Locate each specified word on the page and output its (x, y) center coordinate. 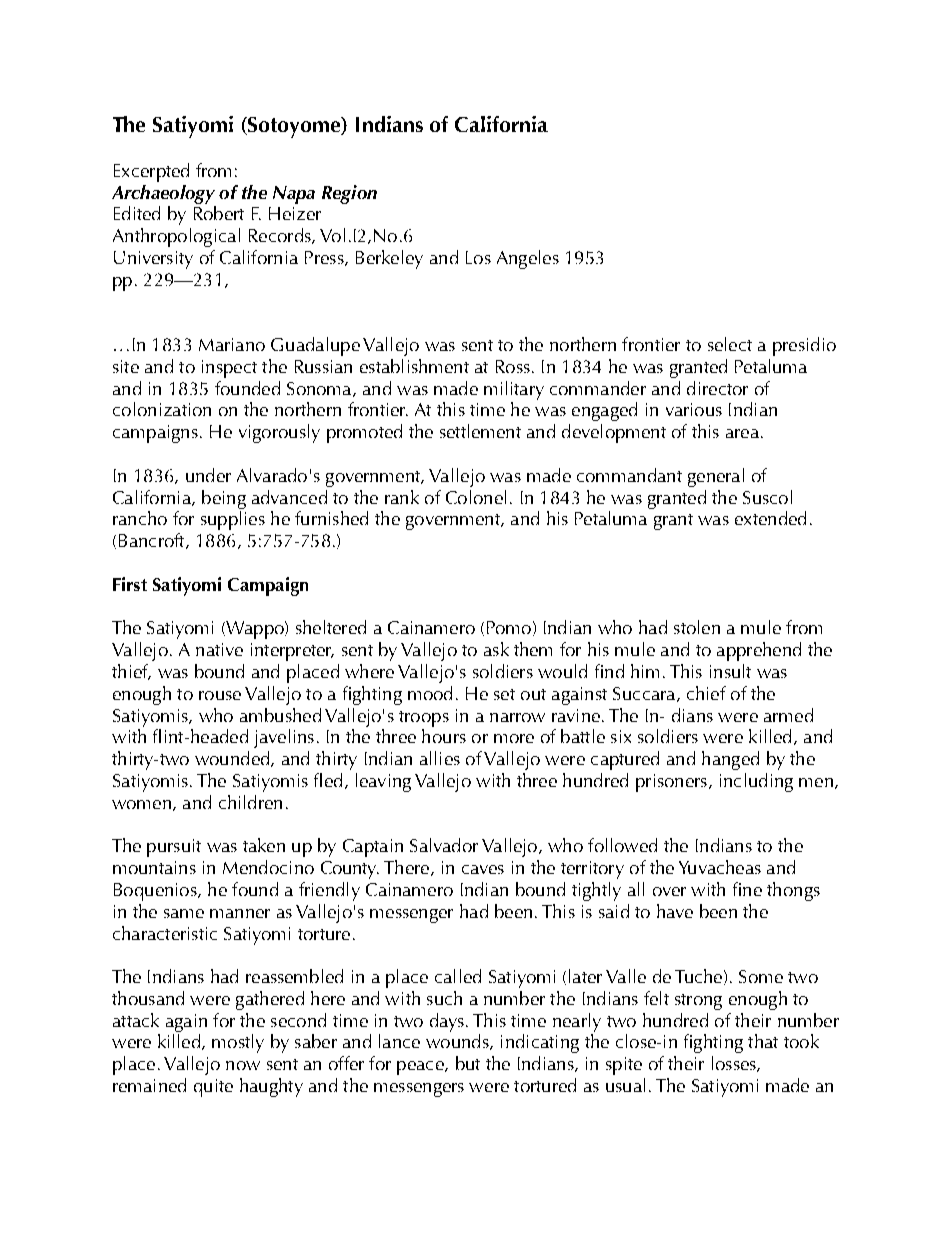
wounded (233, 759)
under (208, 475)
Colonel (476, 497)
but (468, 1063)
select (730, 344)
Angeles (528, 259)
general (716, 477)
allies (440, 758)
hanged (730, 760)
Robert (219, 213)
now (243, 1065)
